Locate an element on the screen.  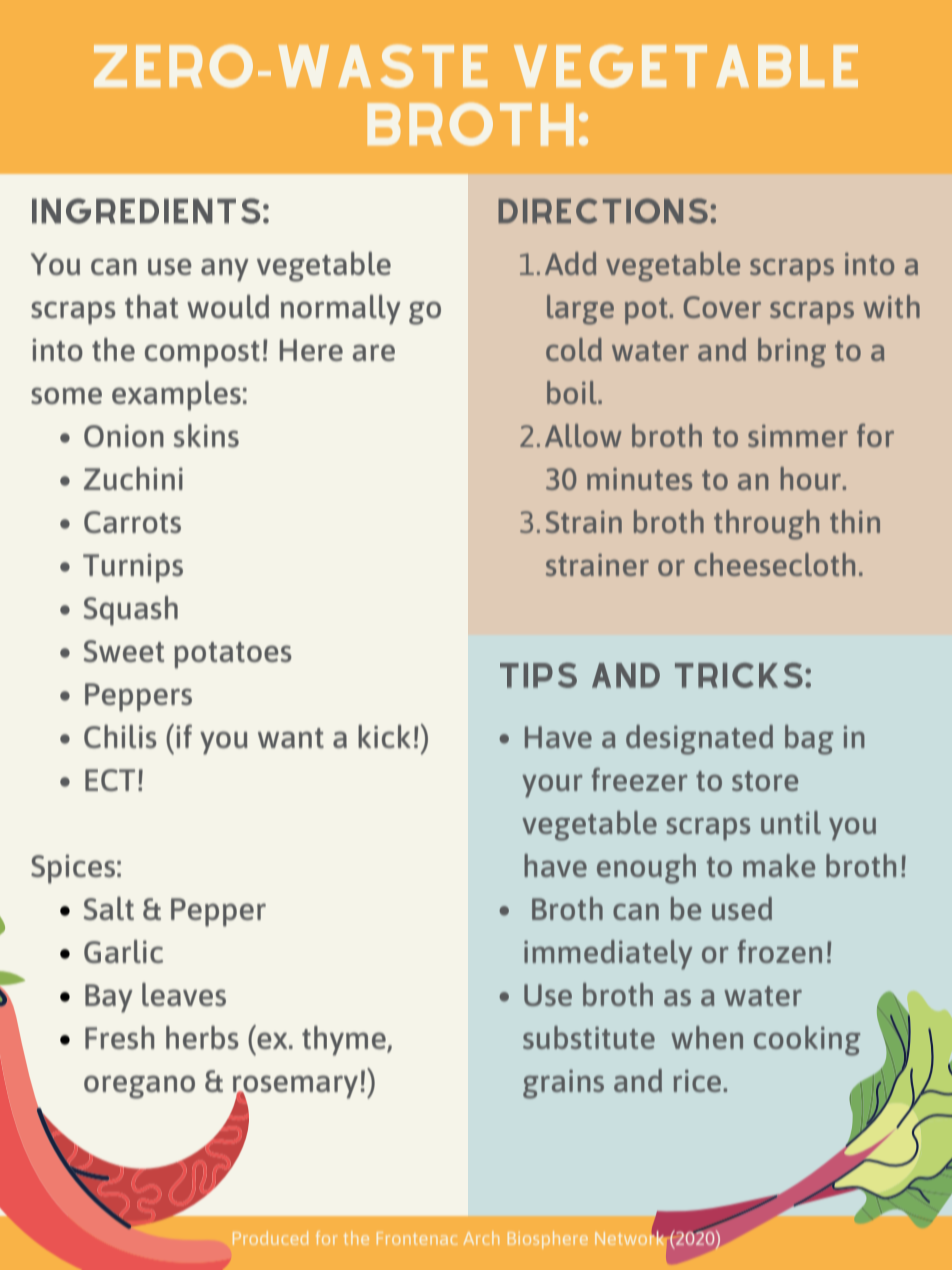
Produced is located at coordinates (270, 1238).
